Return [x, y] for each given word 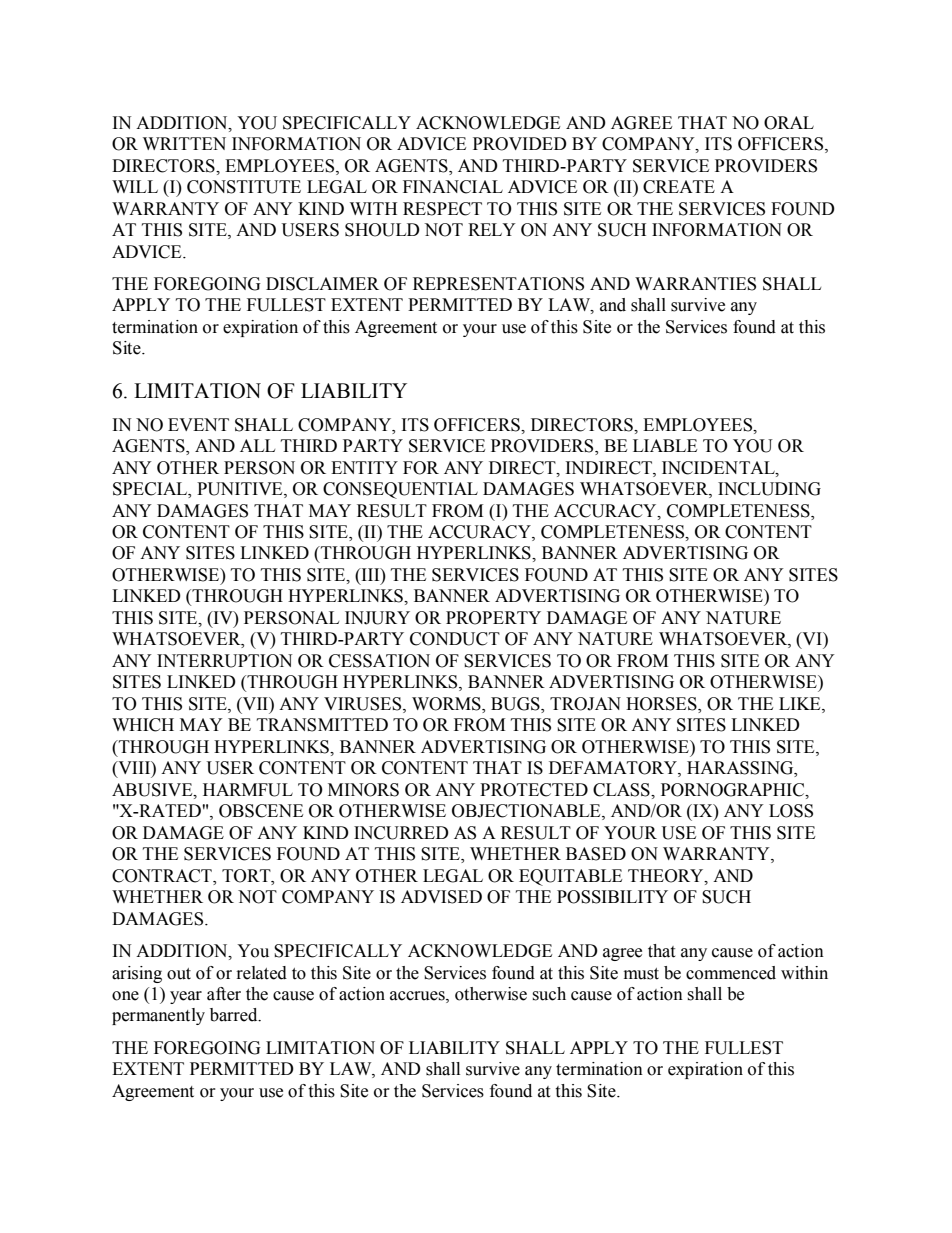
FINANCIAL [453, 187]
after [224, 994]
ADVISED [441, 897]
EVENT [198, 424]
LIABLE [665, 445]
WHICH [143, 725]
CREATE [679, 187]
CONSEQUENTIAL [400, 490]
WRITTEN [184, 143]
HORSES [662, 705]
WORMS [447, 705]
